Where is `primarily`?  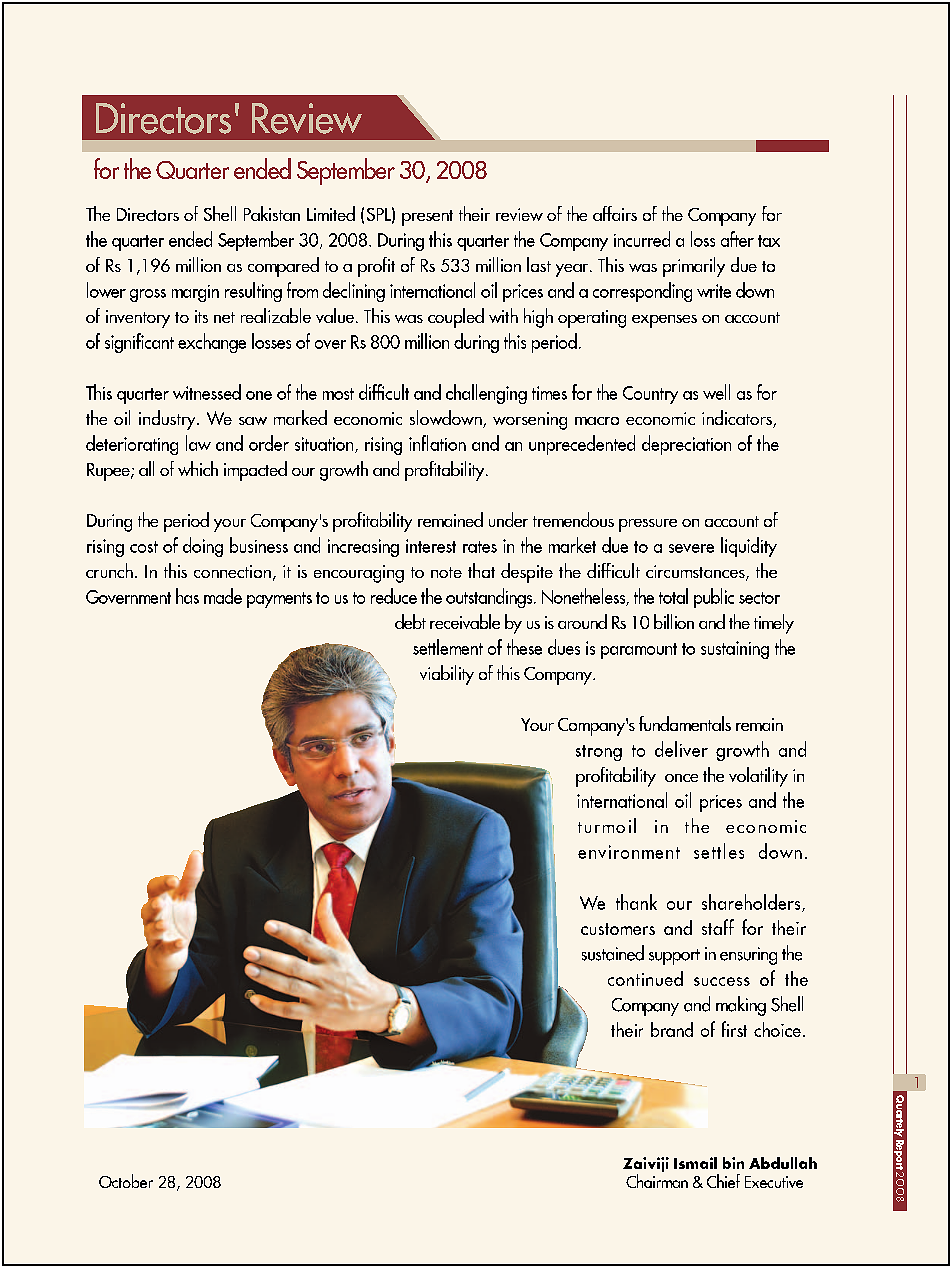 primarily is located at coordinates (694, 267).
